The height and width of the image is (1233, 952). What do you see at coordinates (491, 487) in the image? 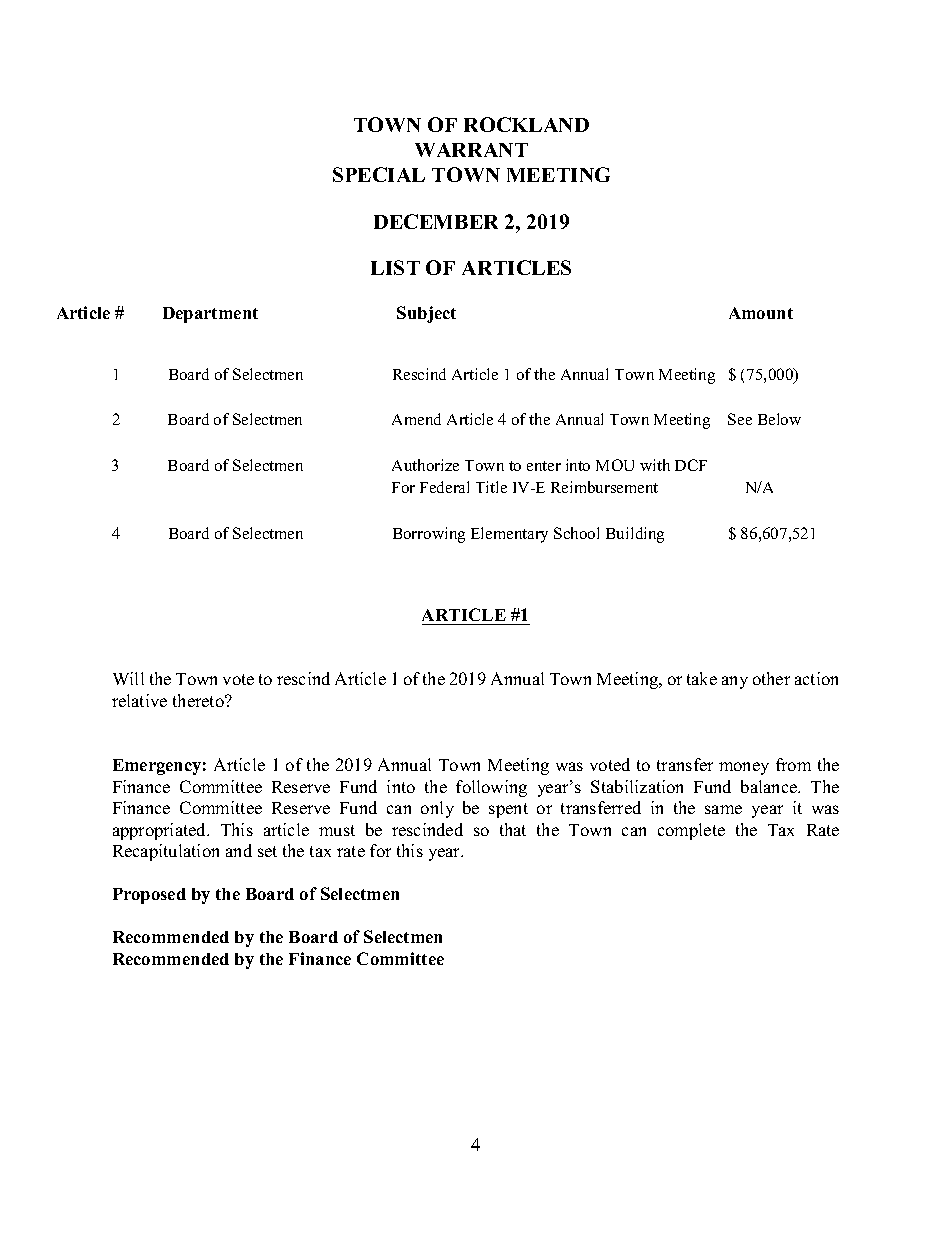
I see `Title` at bounding box center [491, 487].
